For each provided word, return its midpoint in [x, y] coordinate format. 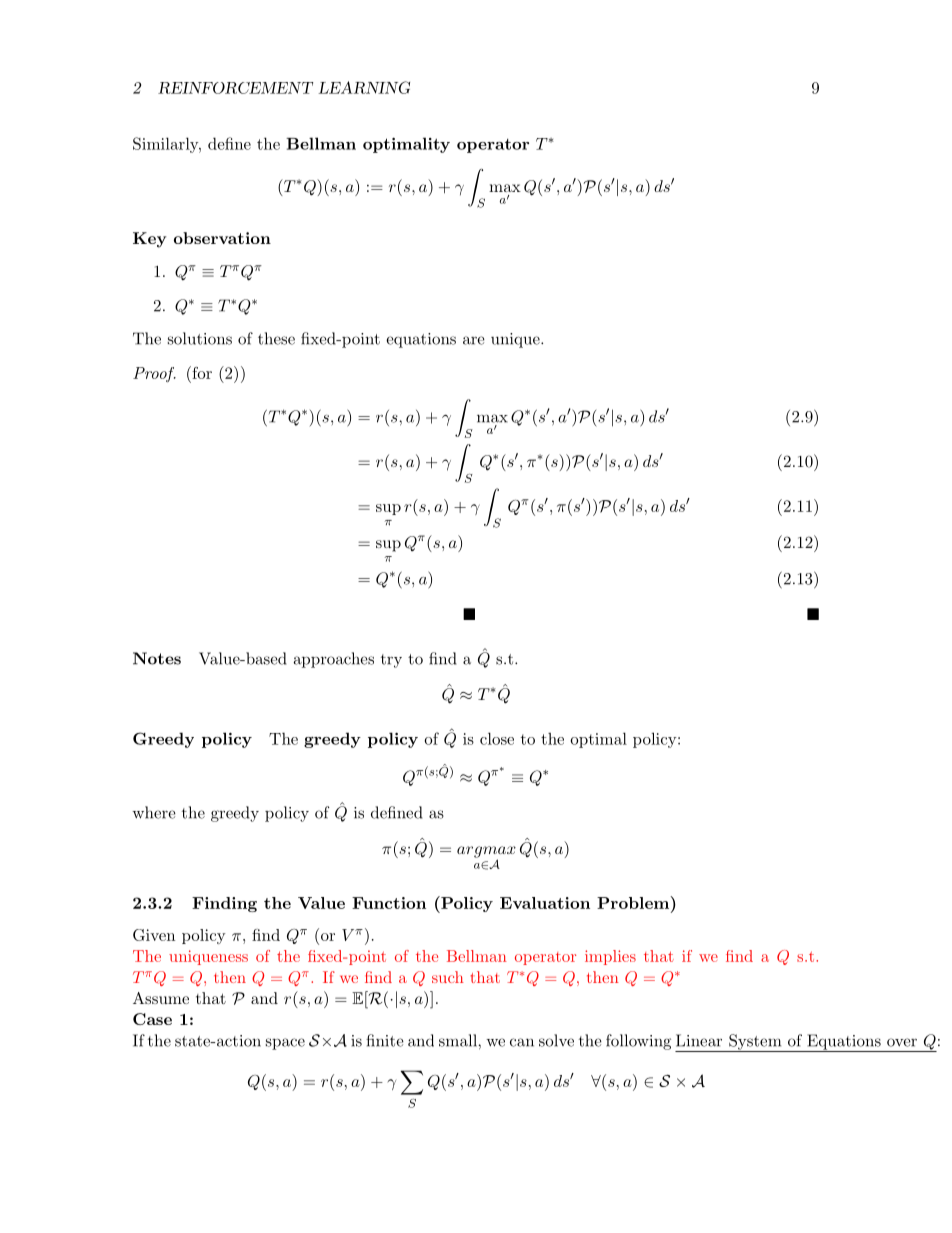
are [474, 340]
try [391, 661]
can [522, 1042]
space [285, 1044]
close [497, 738]
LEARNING [364, 87]
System [755, 1043]
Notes [157, 658]
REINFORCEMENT [235, 88]
